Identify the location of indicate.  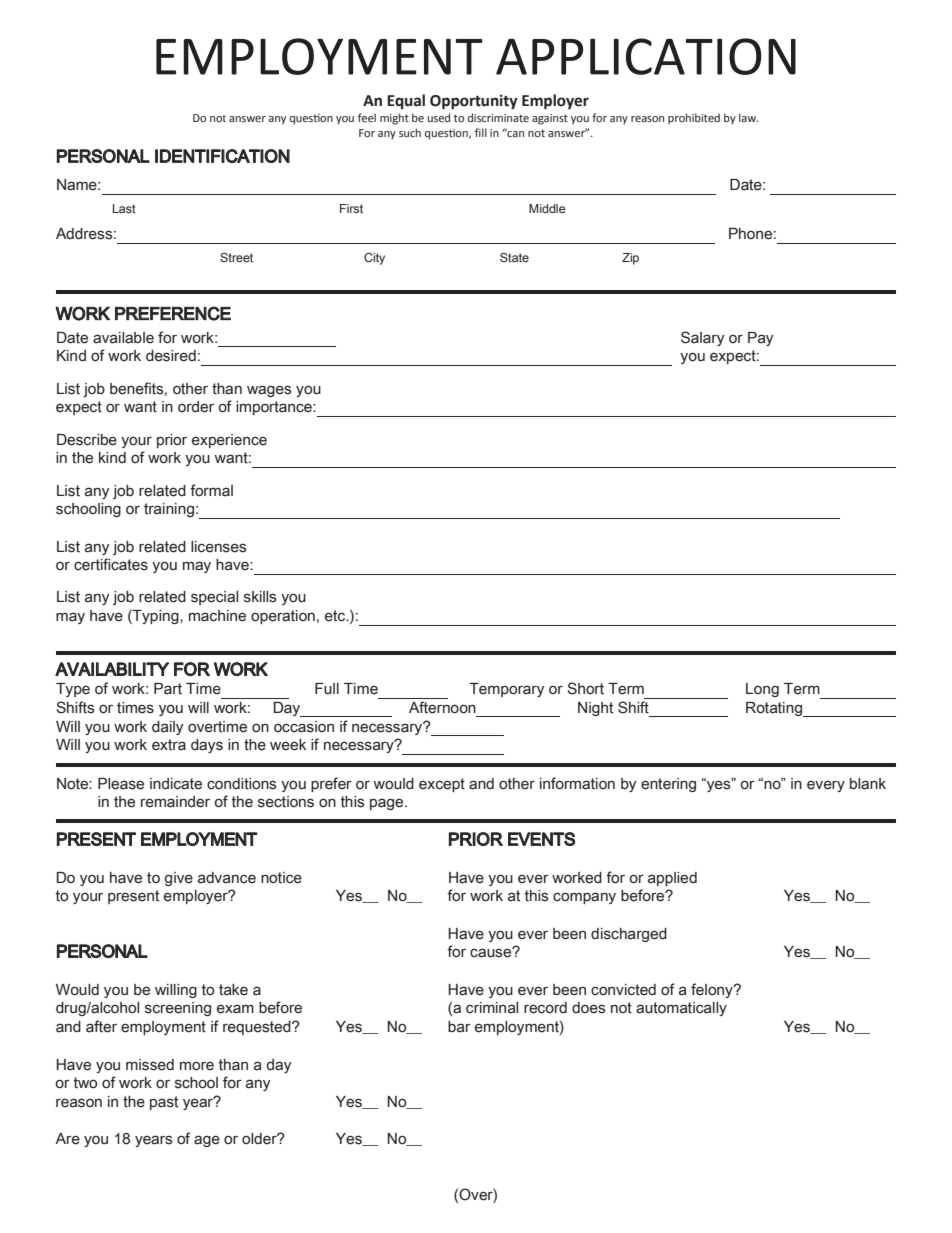
(176, 784).
